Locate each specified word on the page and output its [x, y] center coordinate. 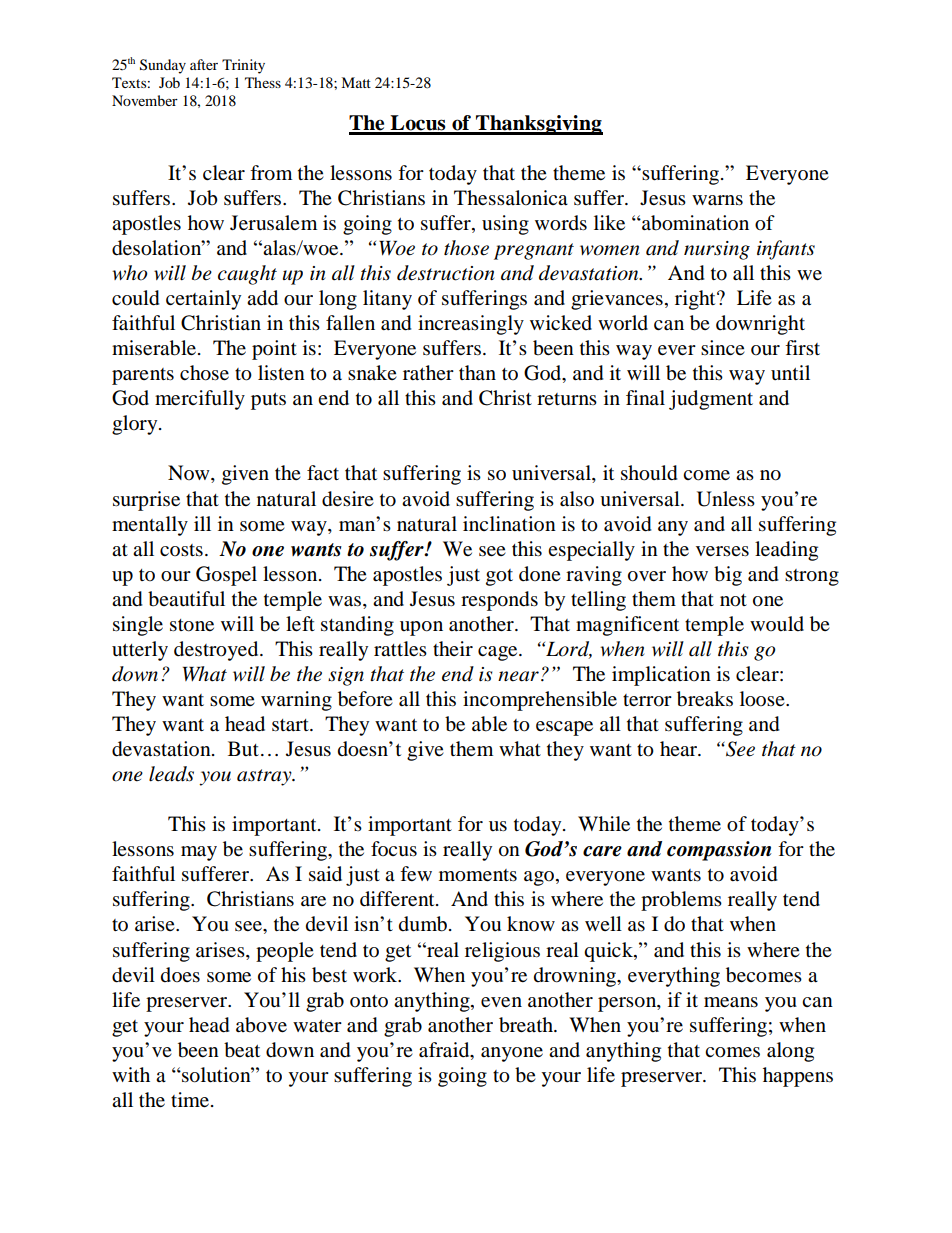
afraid [445, 1051]
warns [717, 200]
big [728, 576]
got [499, 577]
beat [242, 1050]
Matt [356, 82]
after [204, 64]
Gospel [226, 576]
